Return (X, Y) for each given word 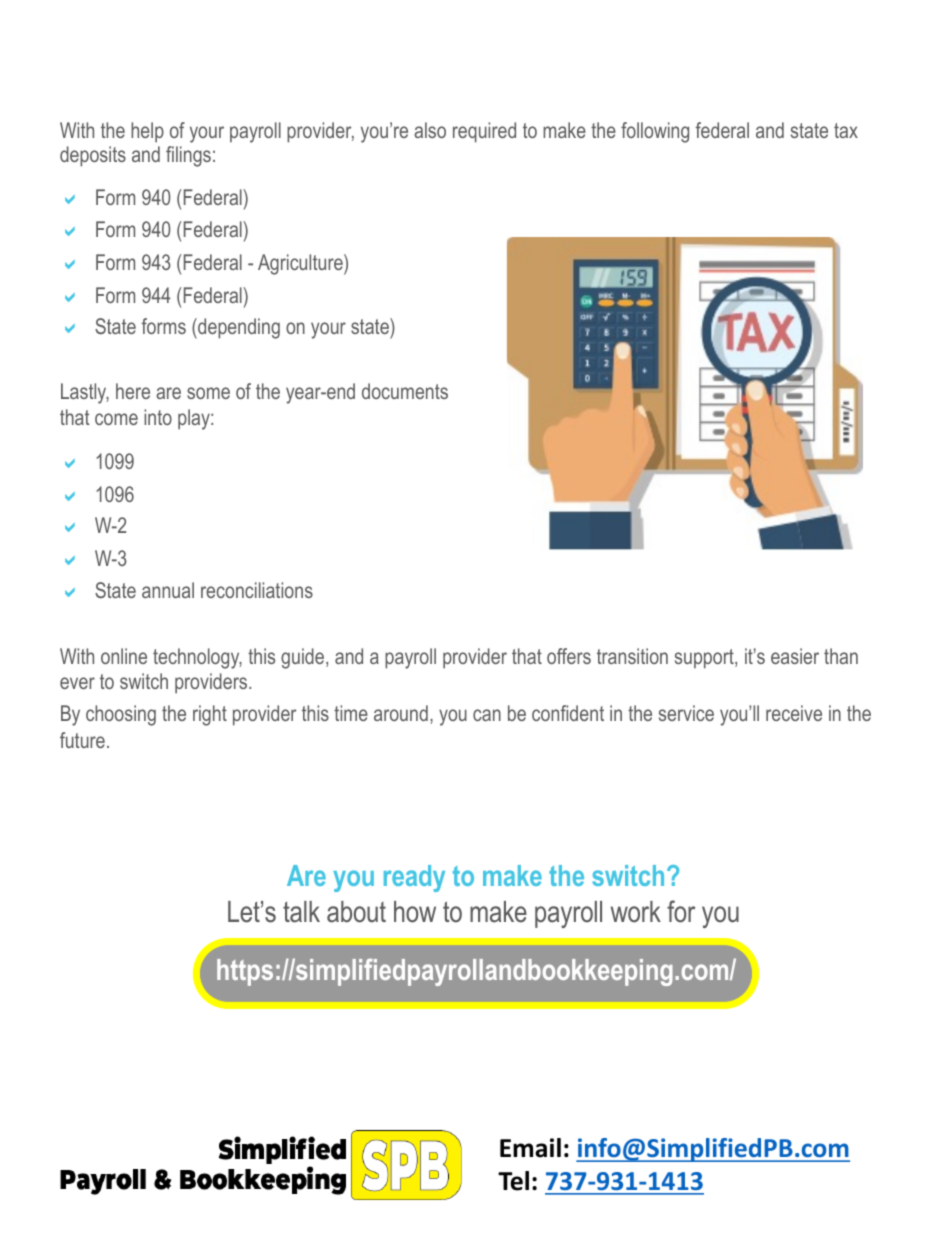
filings (188, 156)
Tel (513, 1181)
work (636, 912)
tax (846, 130)
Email (530, 1148)
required (484, 132)
